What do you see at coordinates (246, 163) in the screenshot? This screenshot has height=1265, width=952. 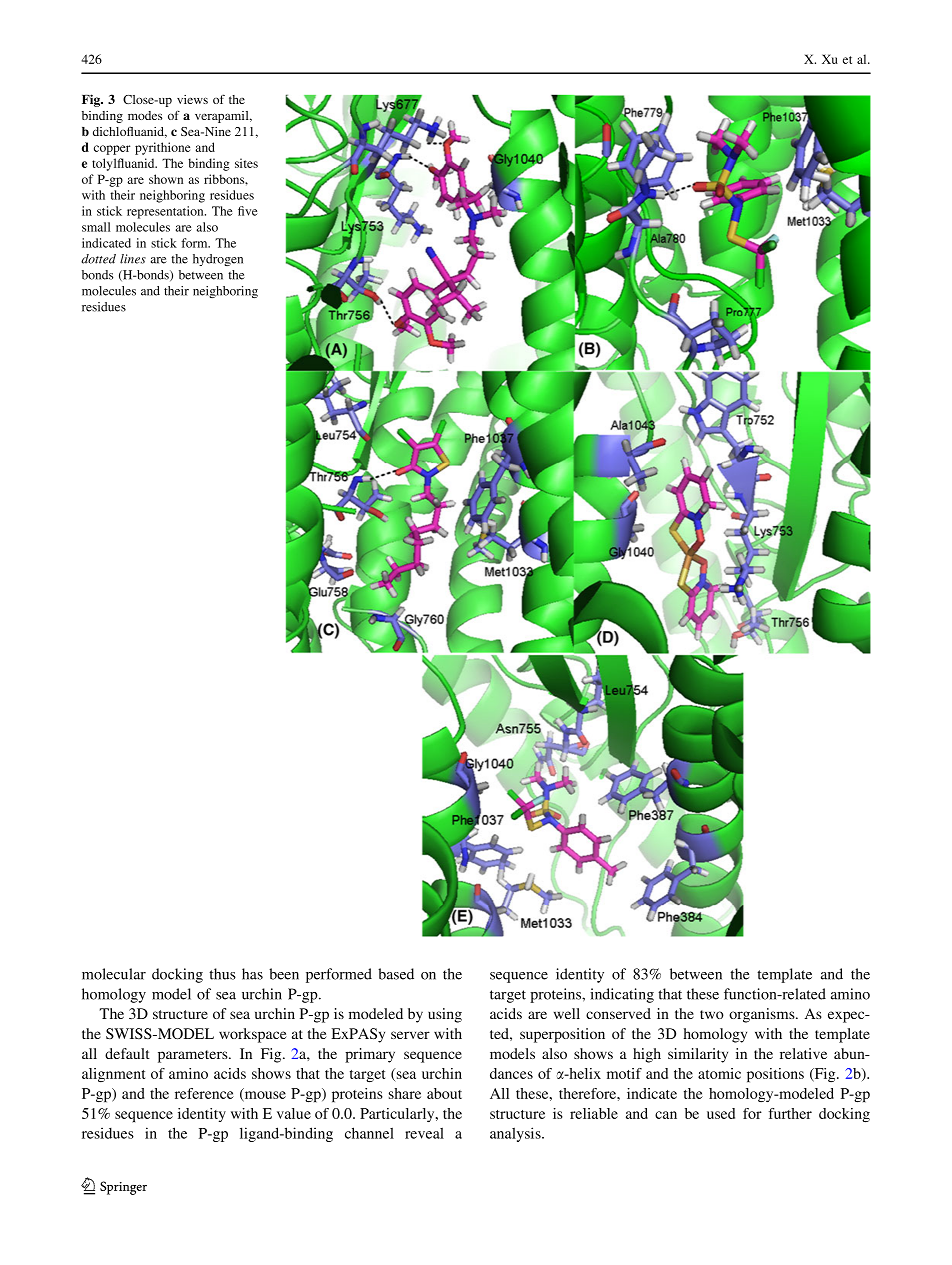 I see `sites` at bounding box center [246, 163].
